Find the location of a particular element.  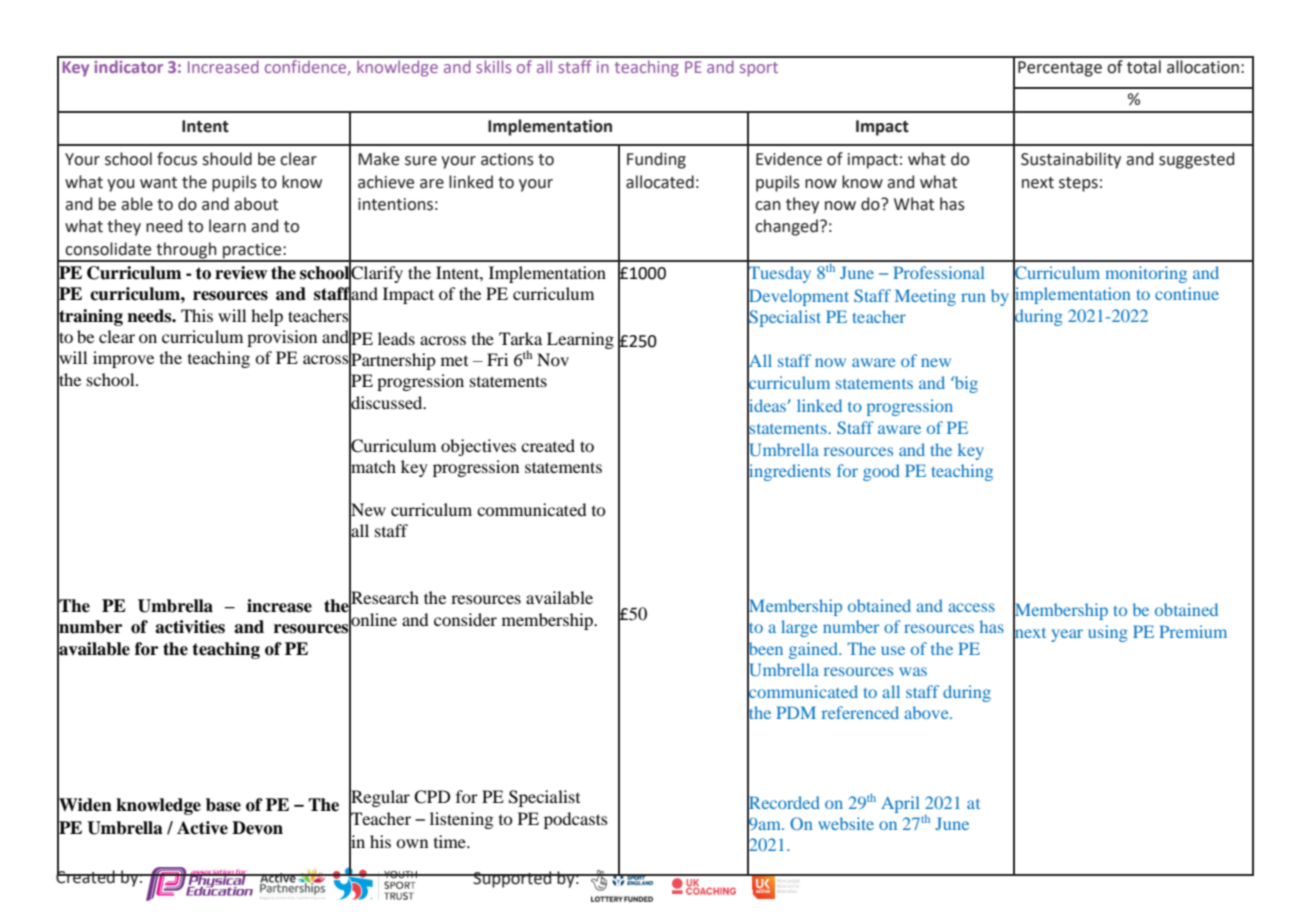

year is located at coordinates (1067, 635).
